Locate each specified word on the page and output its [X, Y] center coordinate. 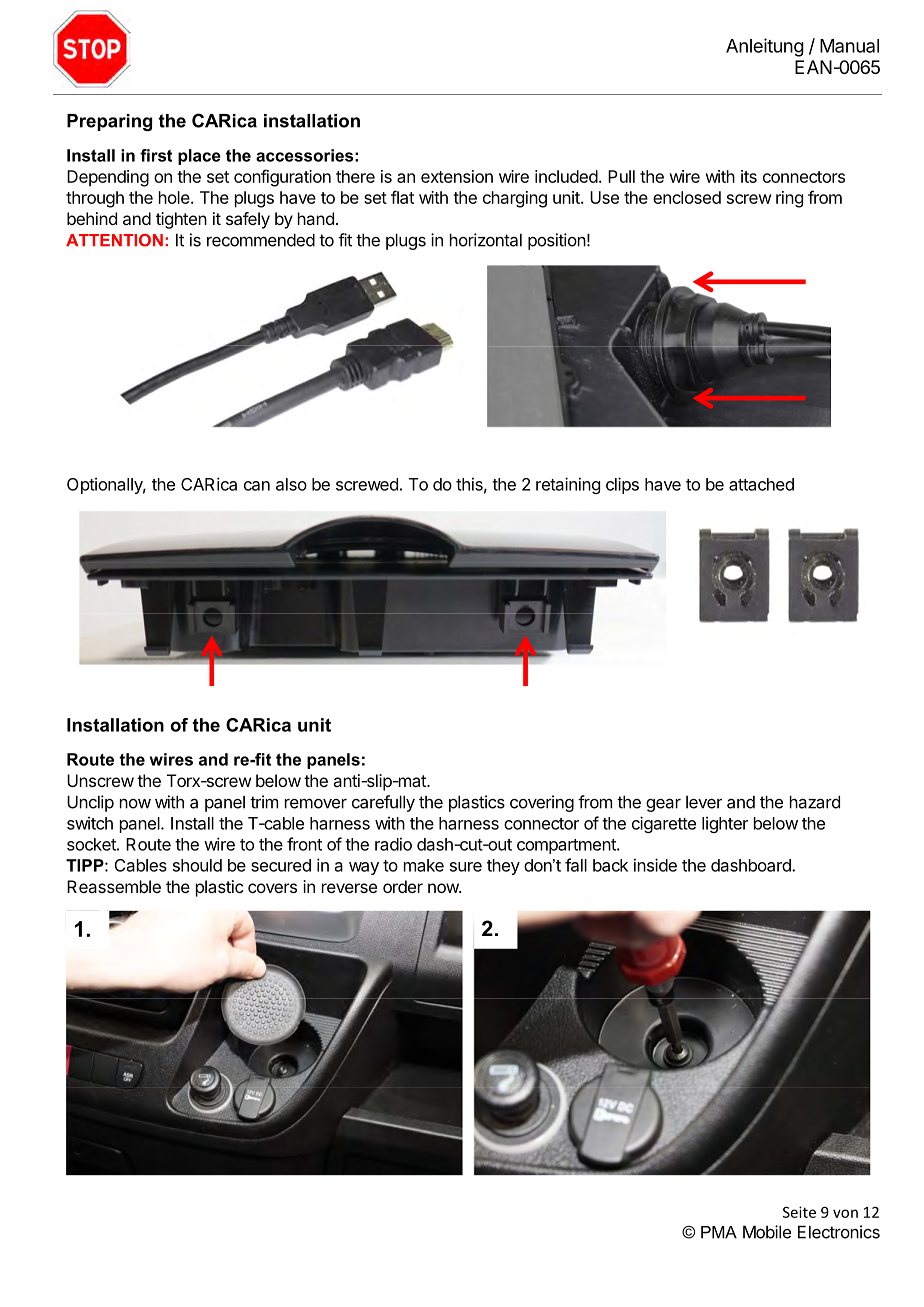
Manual [849, 46]
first [156, 155]
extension [457, 176]
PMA [719, 1232]
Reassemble [114, 886]
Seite [799, 1212]
